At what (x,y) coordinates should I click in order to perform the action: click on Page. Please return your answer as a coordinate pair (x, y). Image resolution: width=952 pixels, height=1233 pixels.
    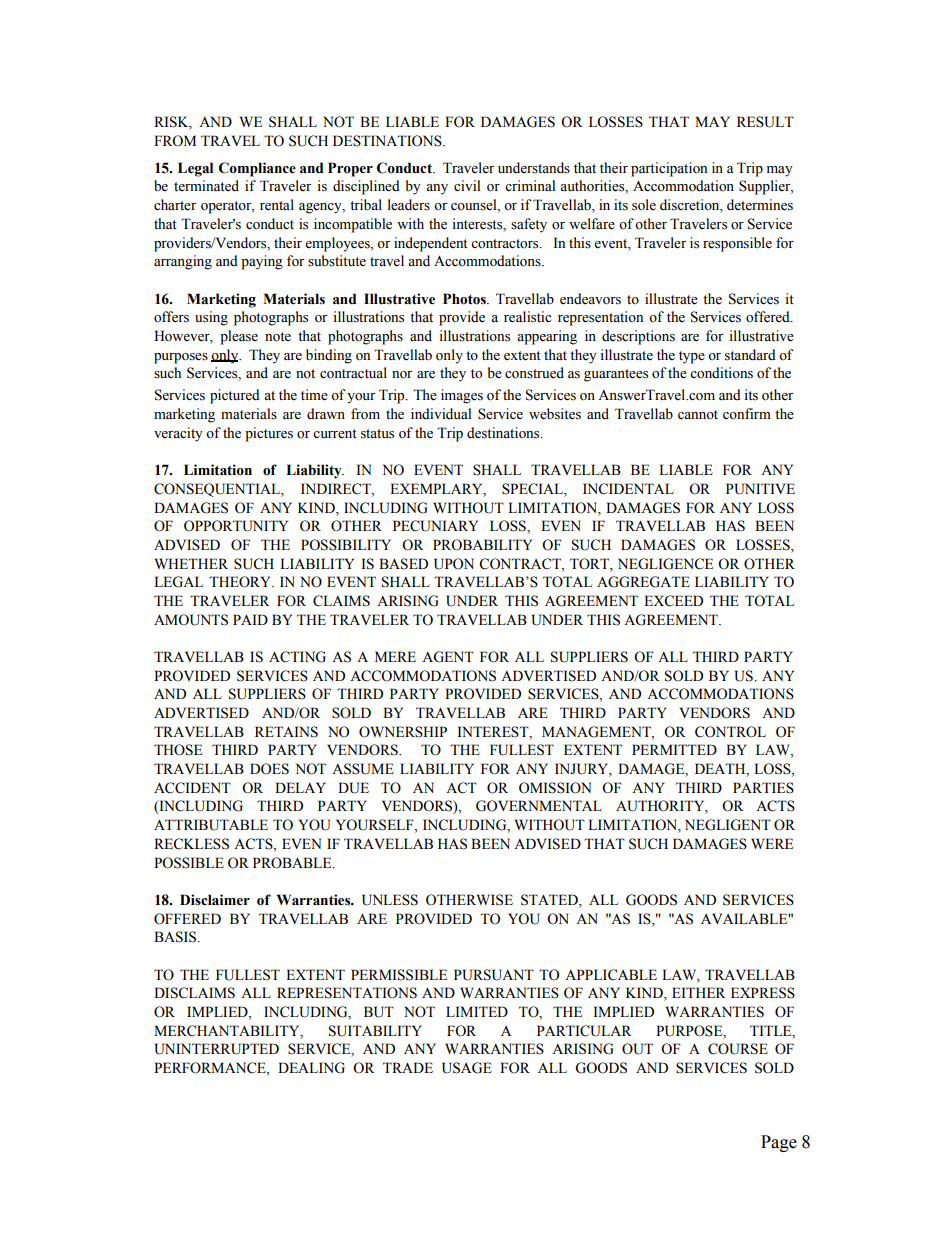
    Looking at the image, I should click on (779, 1143).
